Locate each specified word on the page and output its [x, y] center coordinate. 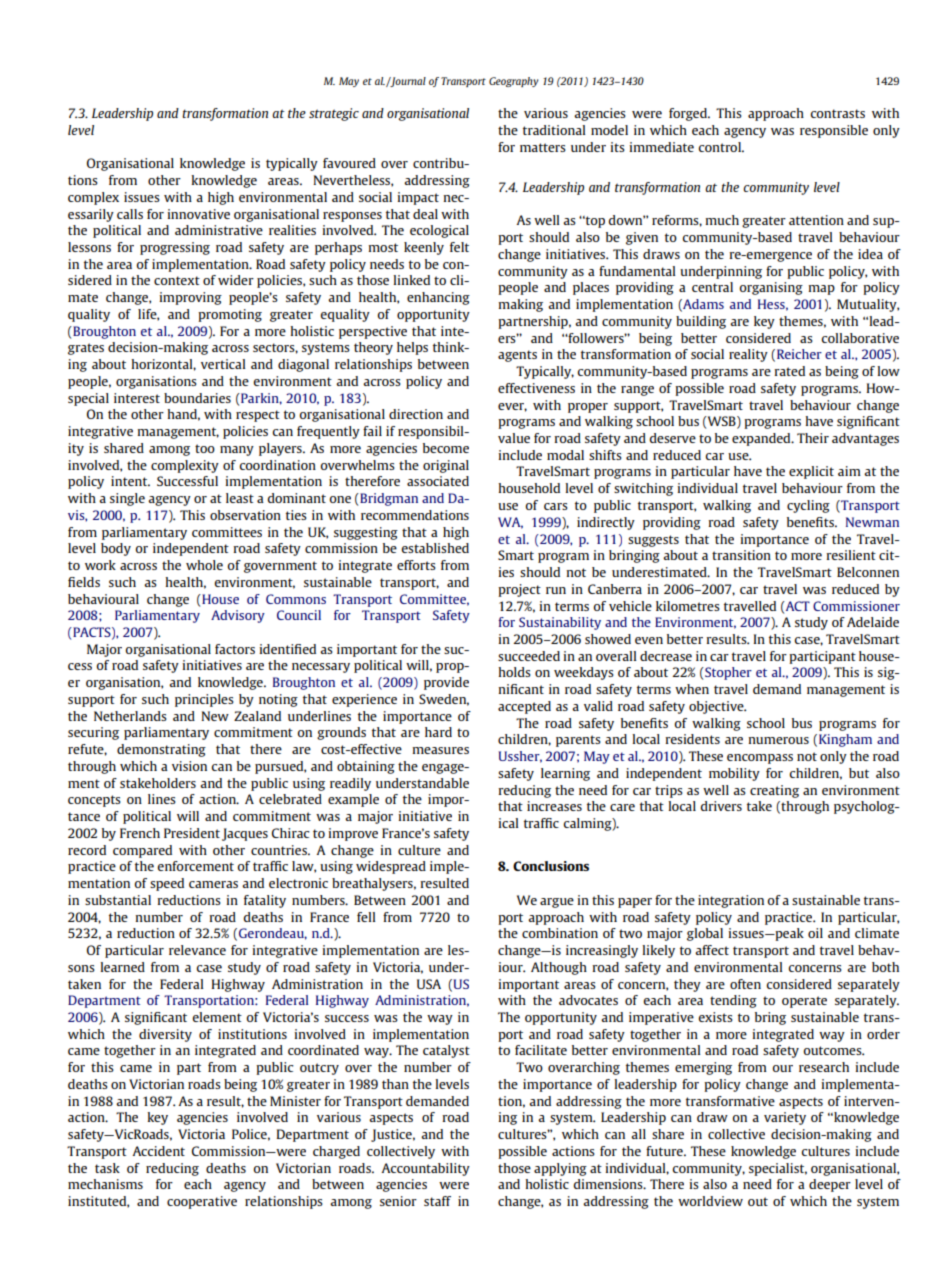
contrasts [837, 113]
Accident [158, 1151]
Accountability [425, 1169]
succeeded [529, 656]
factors [235, 649]
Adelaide [873, 622]
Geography [514, 82]
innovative [198, 214]
